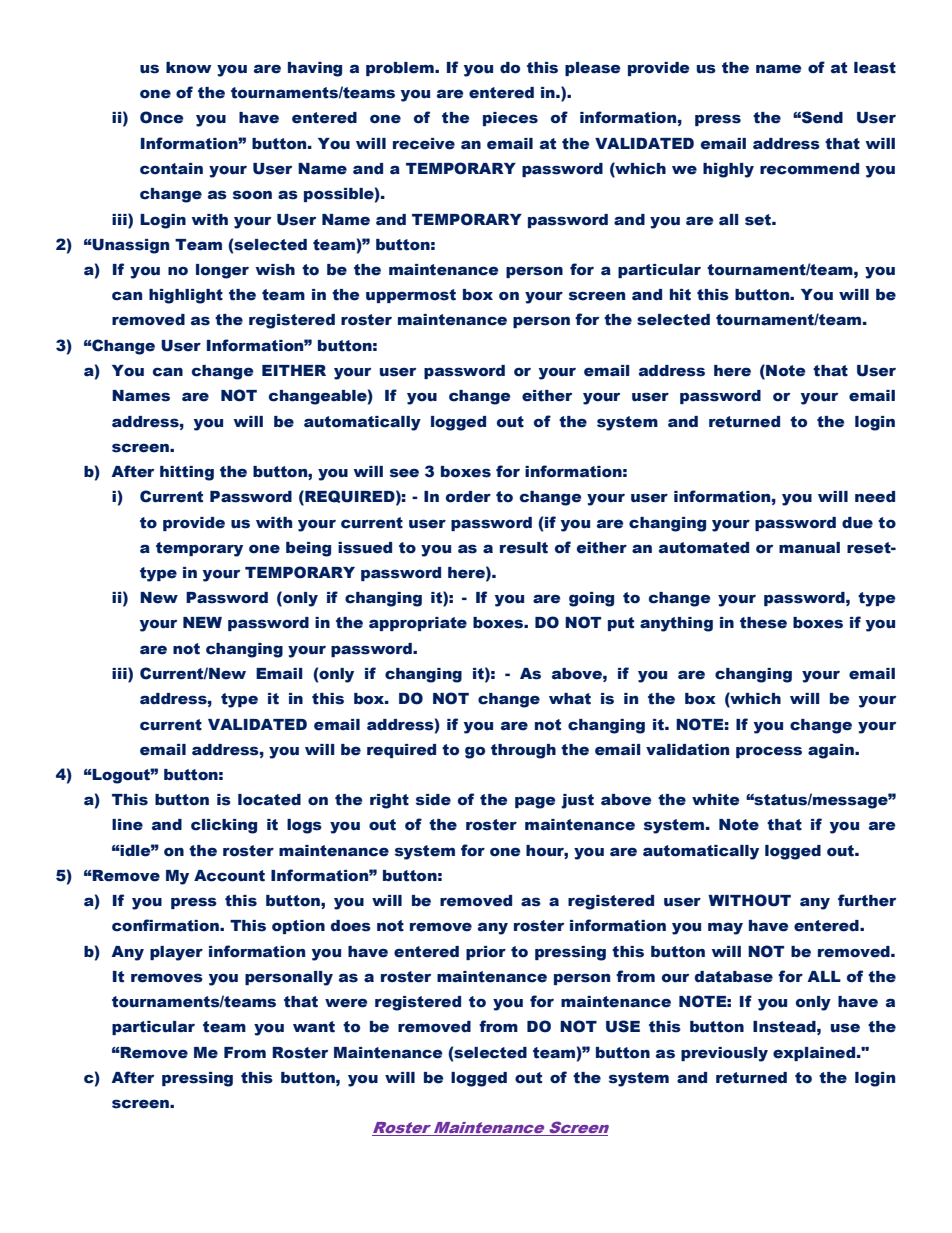 This image has width=952, height=1233. Describe the element at coordinates (308, 549) in the image. I see `being` at that location.
